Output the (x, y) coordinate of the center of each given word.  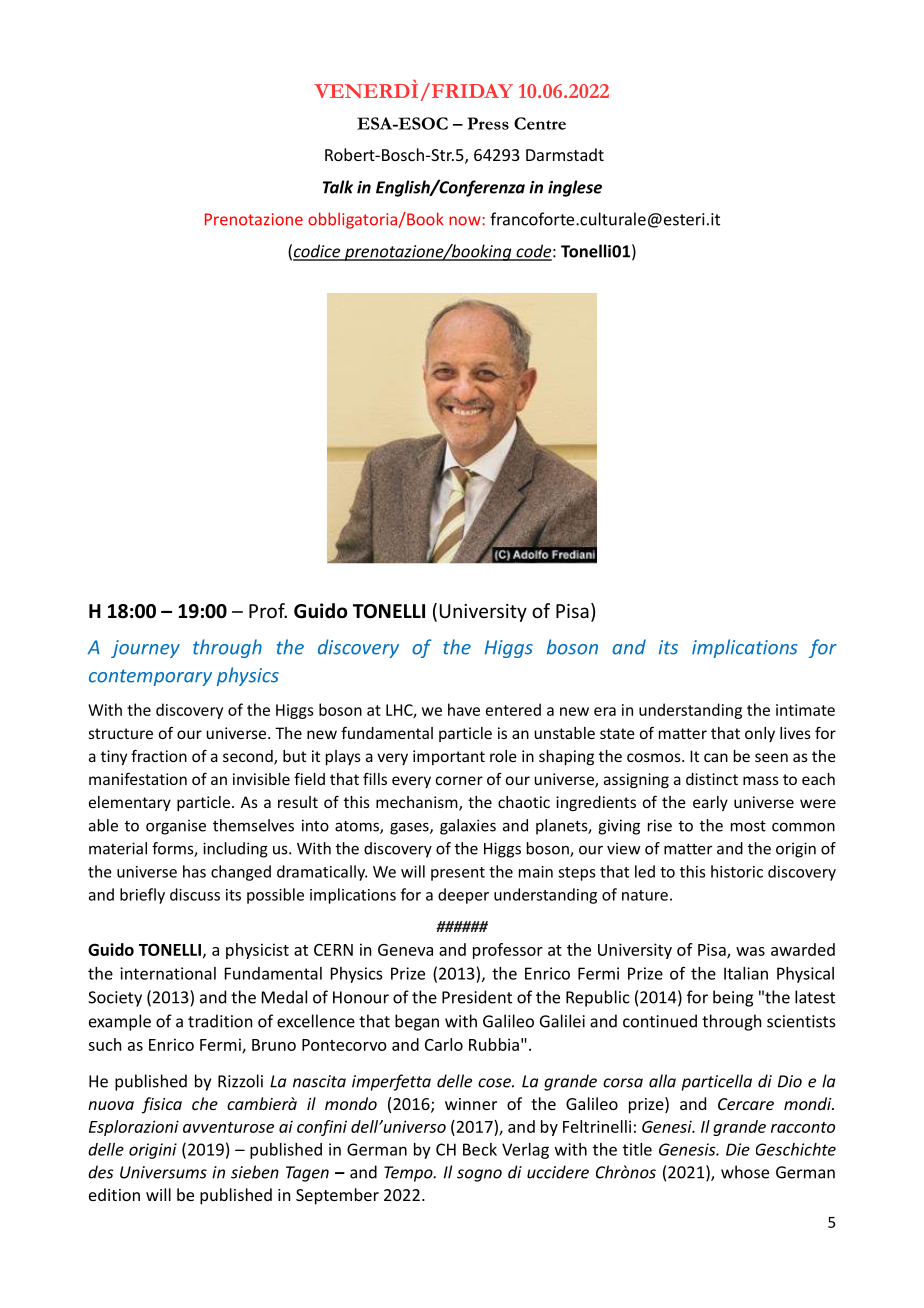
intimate (805, 710)
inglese (575, 188)
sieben (255, 1172)
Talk (338, 187)
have (464, 709)
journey (145, 649)
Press (488, 123)
